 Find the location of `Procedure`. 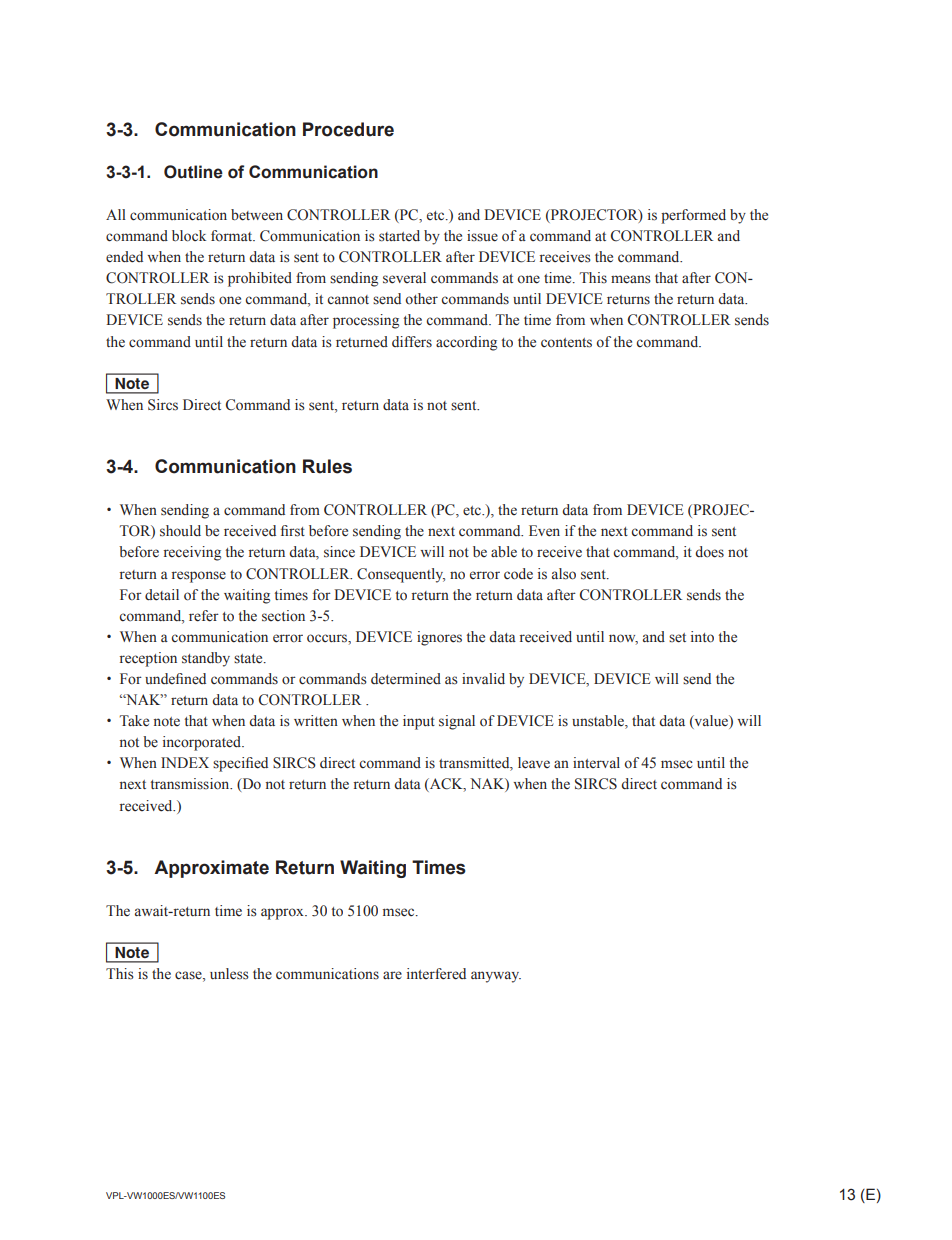

Procedure is located at coordinates (348, 129).
